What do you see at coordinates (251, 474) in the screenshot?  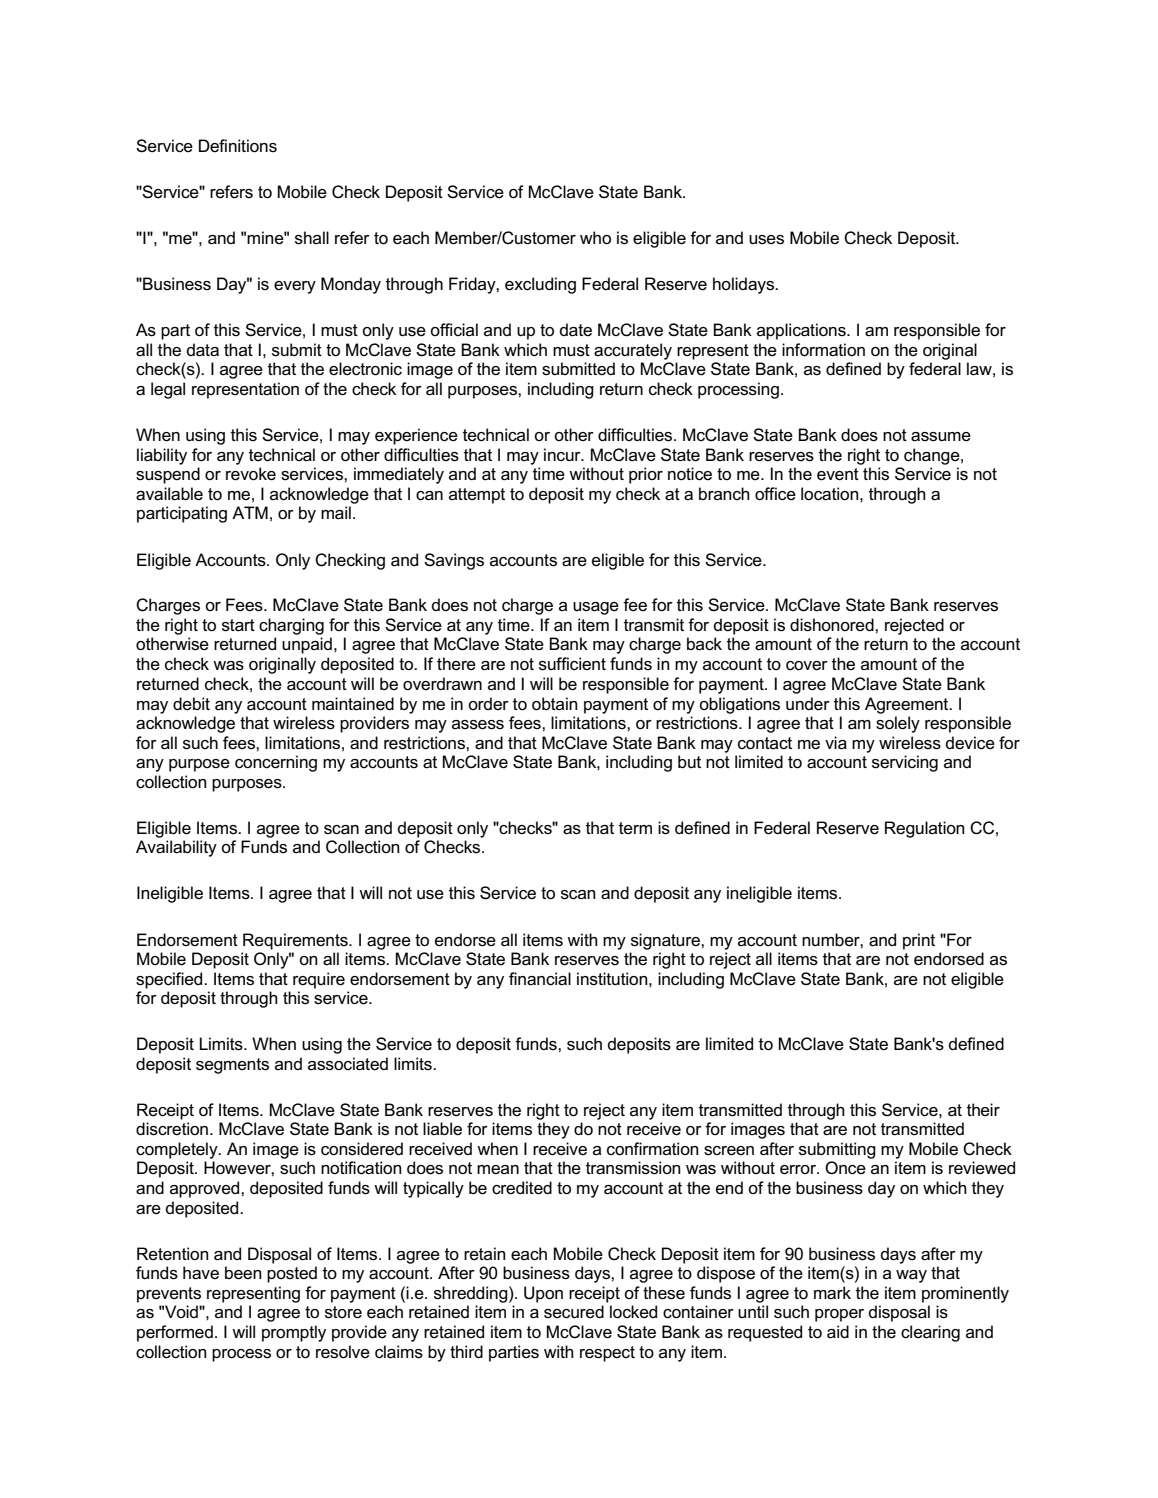 I see `revoke` at bounding box center [251, 474].
